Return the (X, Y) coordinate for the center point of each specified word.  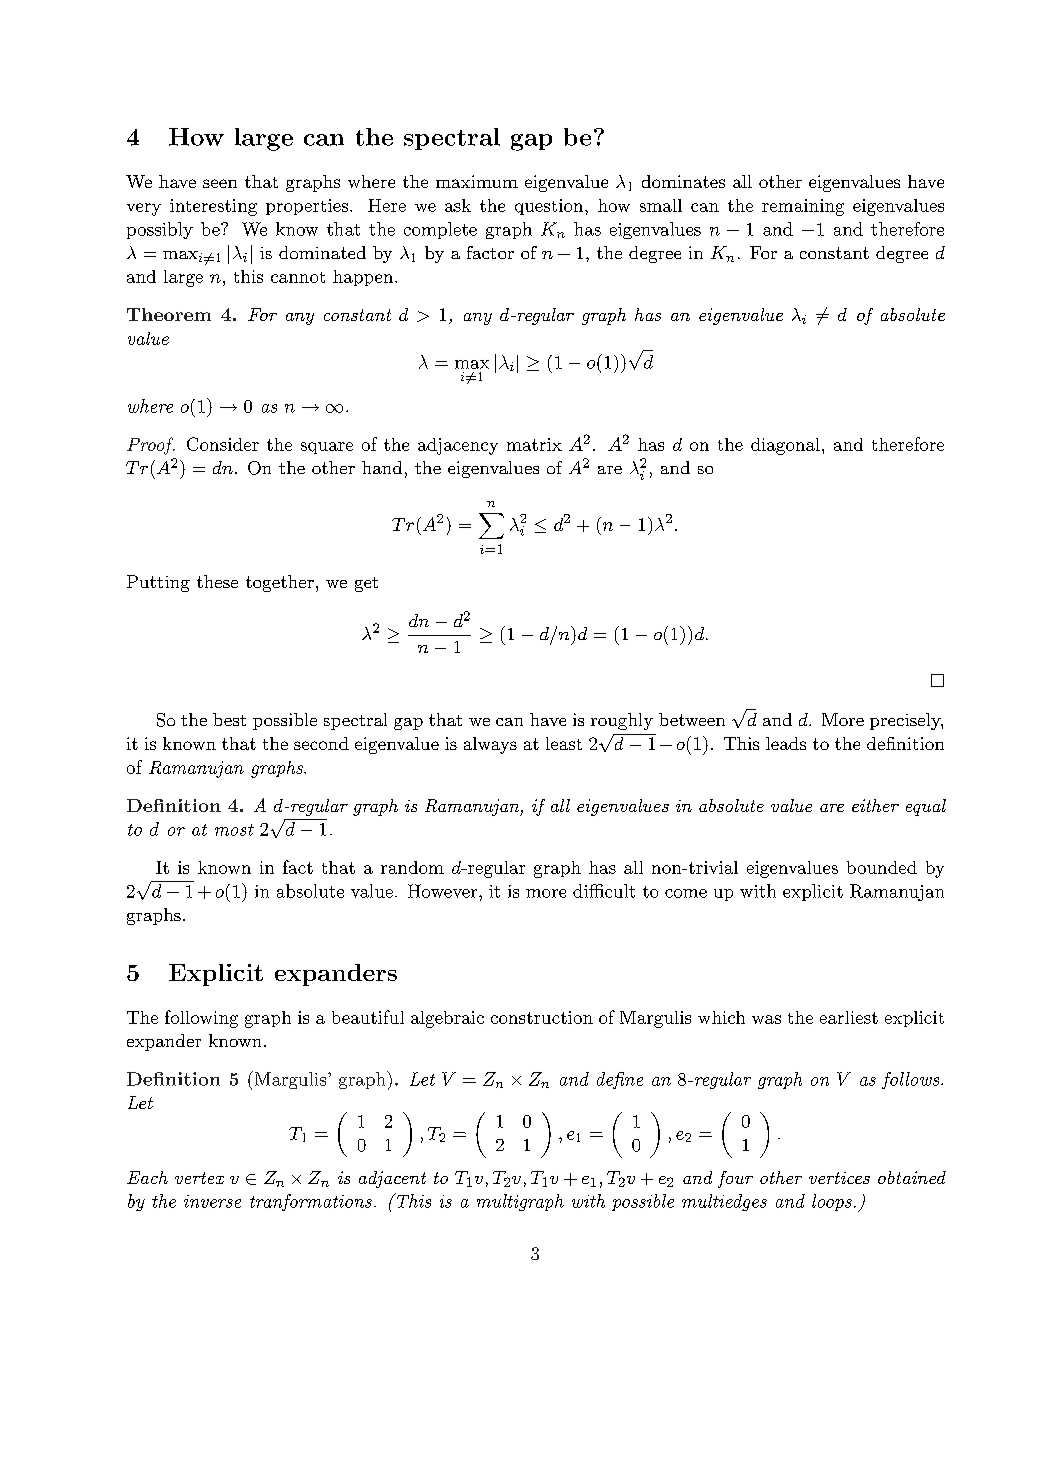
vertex (199, 1178)
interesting (213, 207)
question (549, 207)
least (564, 743)
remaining (803, 207)
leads (786, 743)
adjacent (392, 1179)
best (229, 719)
